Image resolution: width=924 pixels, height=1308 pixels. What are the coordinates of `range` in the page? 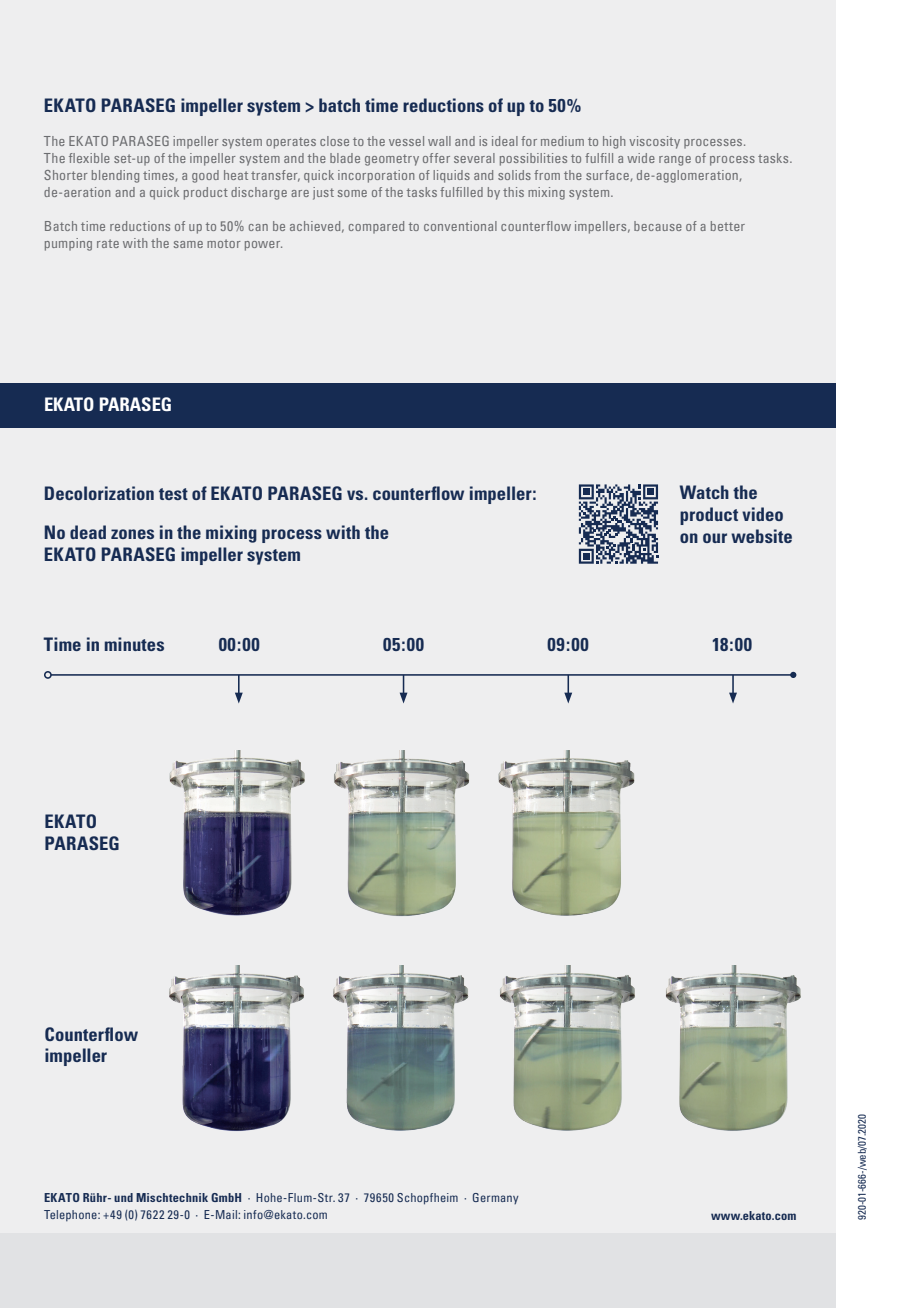 It's located at (675, 161).
